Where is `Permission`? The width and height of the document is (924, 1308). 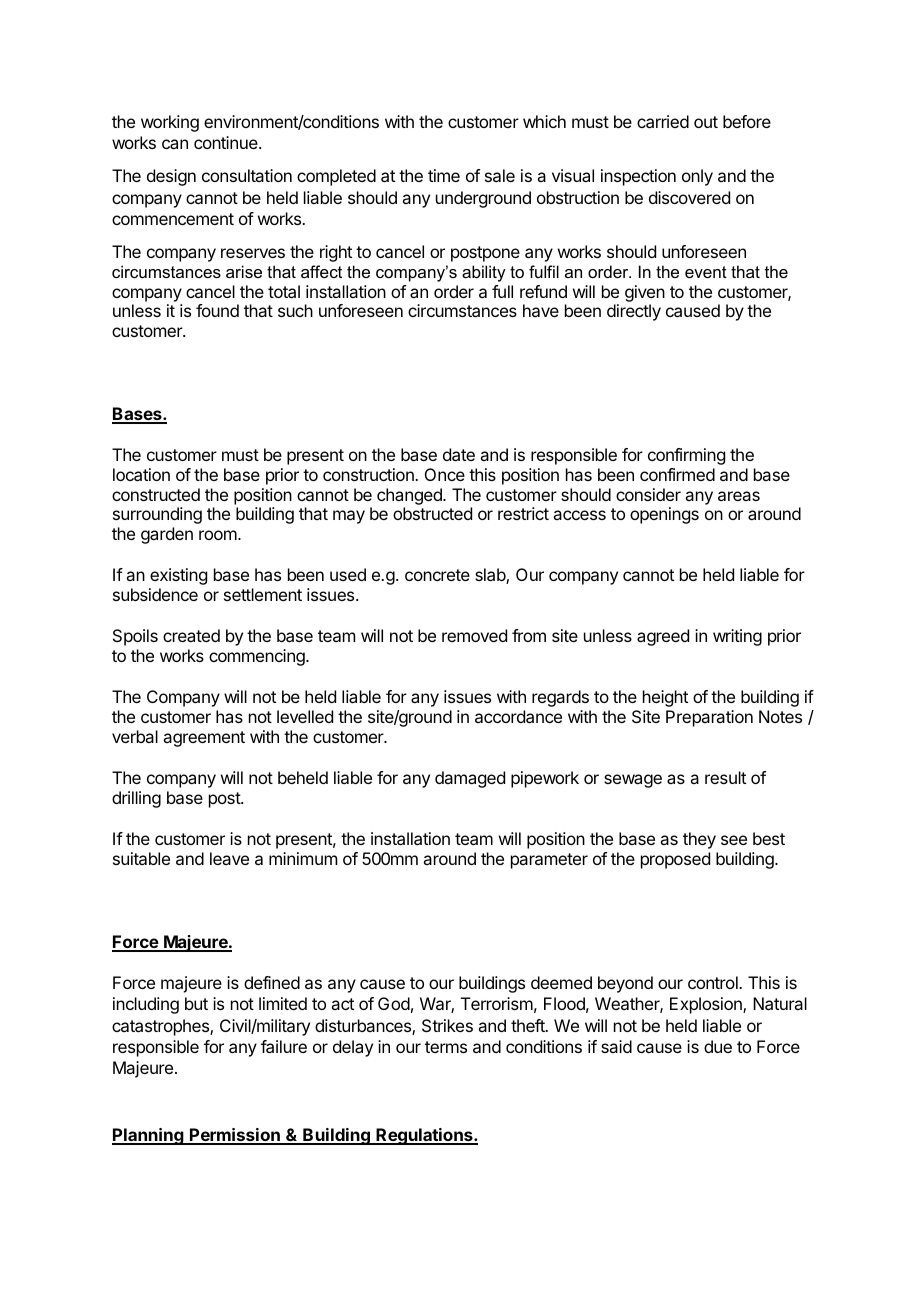
Permission is located at coordinates (235, 1136).
